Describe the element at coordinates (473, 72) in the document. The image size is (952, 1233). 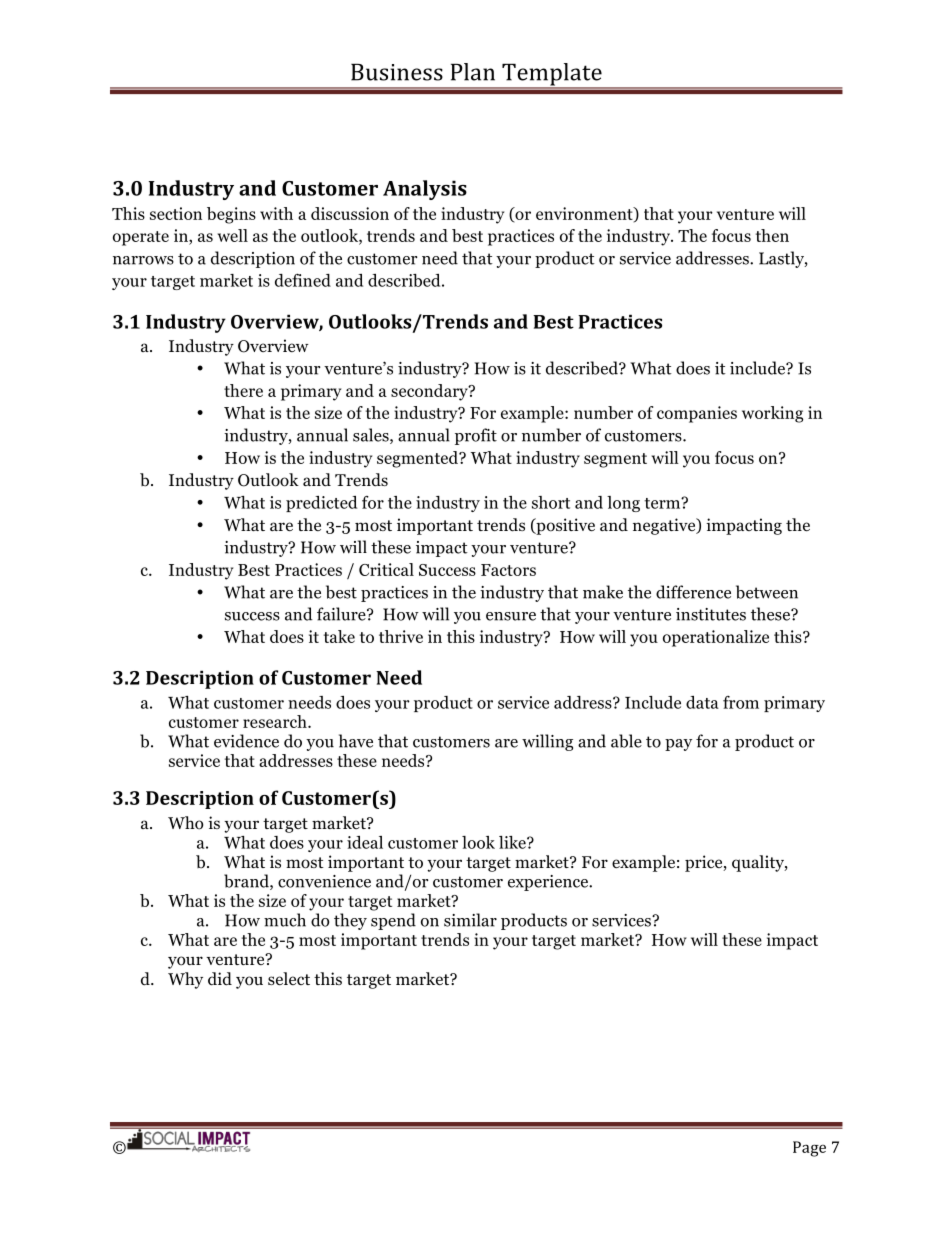
I see `Plan` at that location.
